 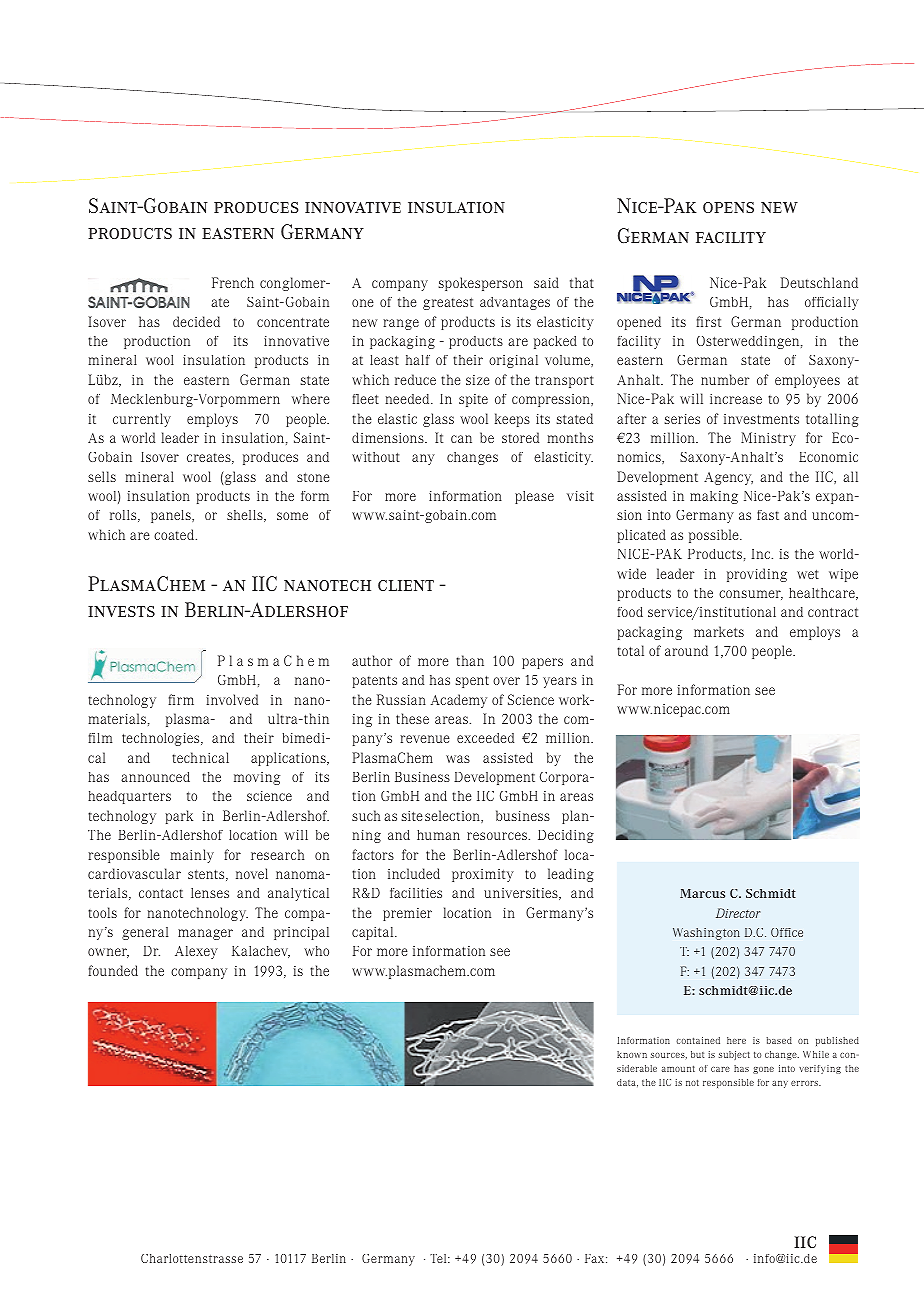 What do you see at coordinates (175, 534) in the image?
I see `coated` at bounding box center [175, 534].
